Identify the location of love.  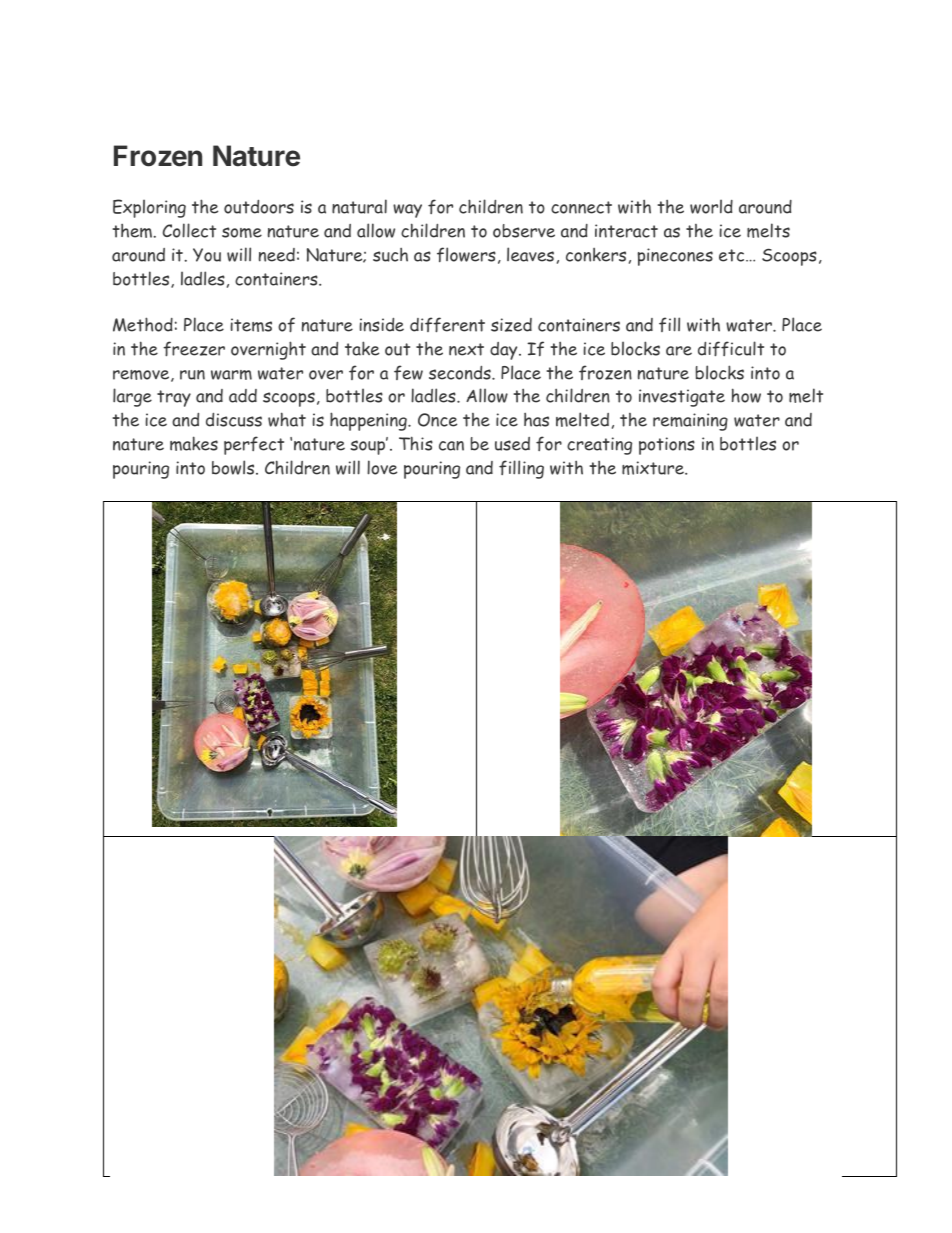
(382, 467).
